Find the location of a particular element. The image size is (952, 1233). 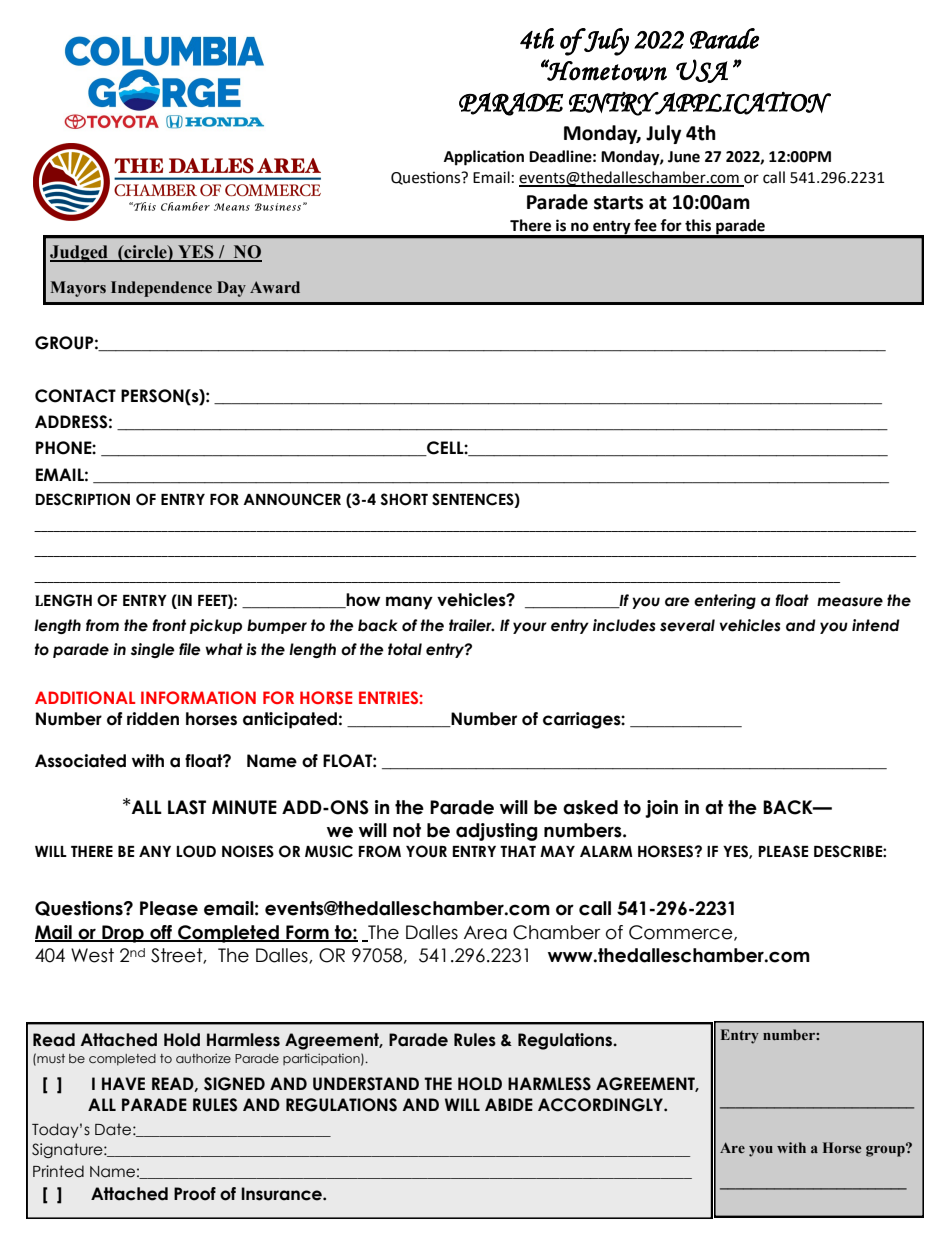

starts is located at coordinates (618, 203).
